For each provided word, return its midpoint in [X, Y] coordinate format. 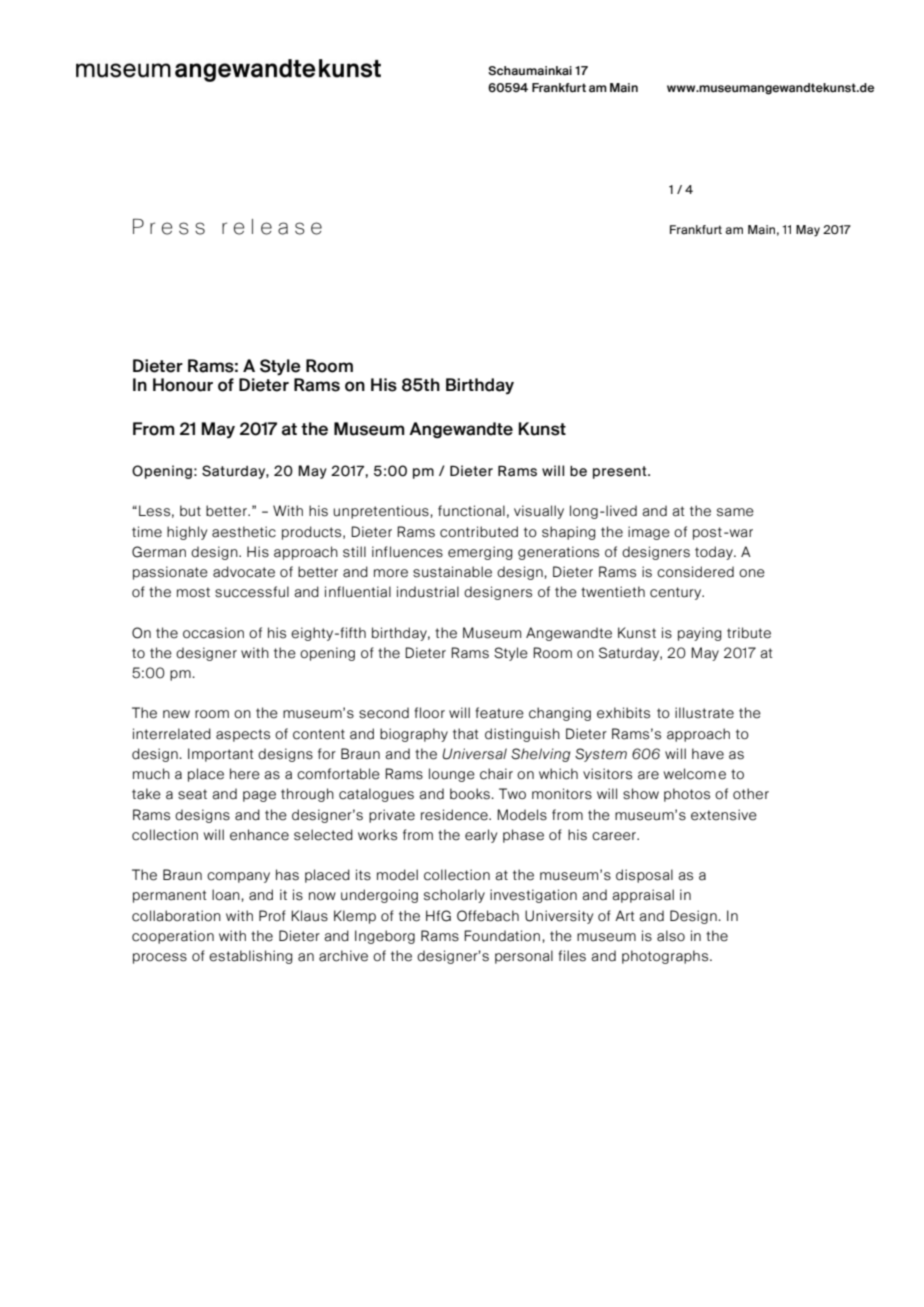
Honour [183, 385]
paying [699, 634]
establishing [250, 957]
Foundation [502, 936]
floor [429, 713]
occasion [213, 633]
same [735, 512]
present [621, 472]
